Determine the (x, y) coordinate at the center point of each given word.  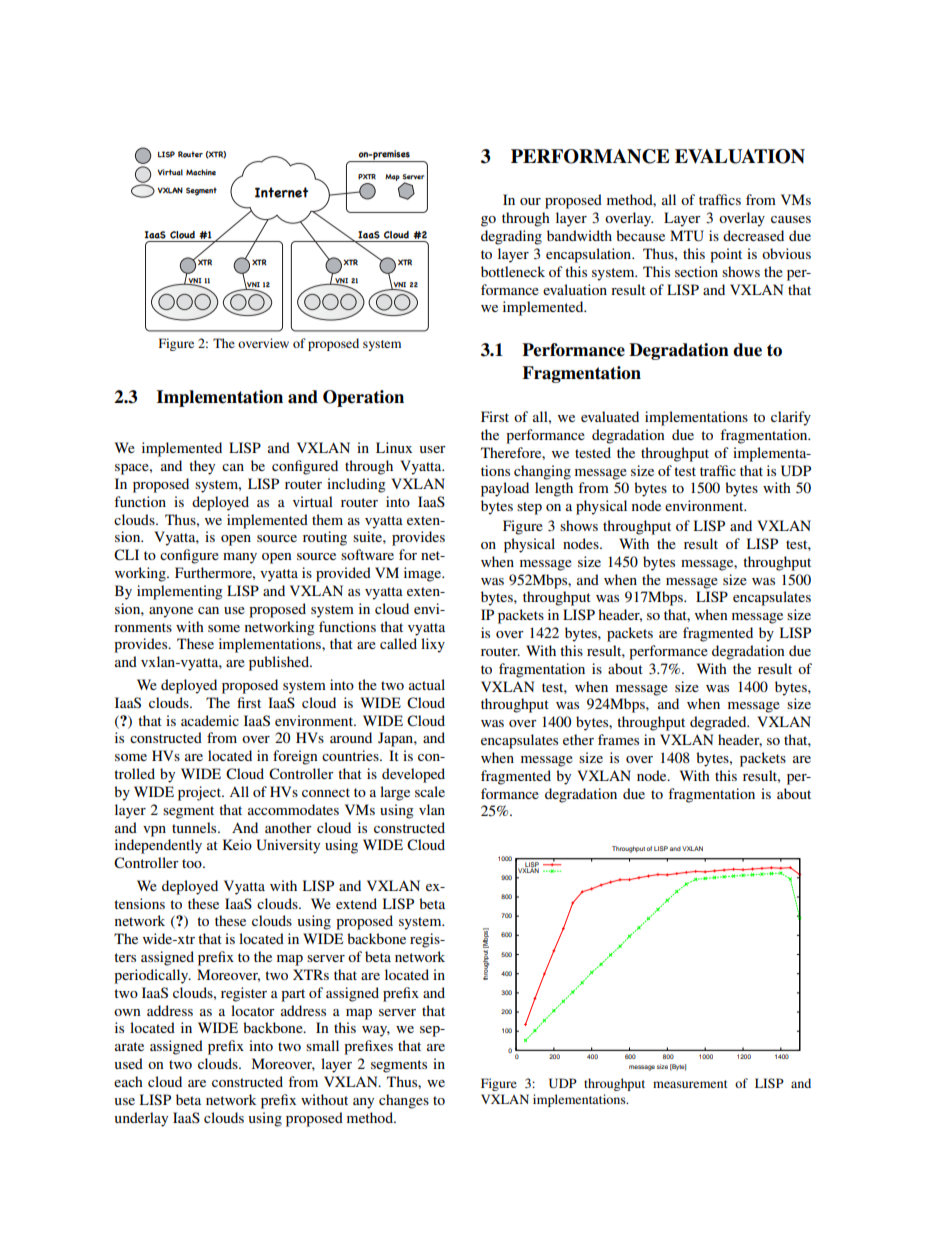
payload (505, 489)
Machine (201, 172)
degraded (719, 723)
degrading (511, 237)
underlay (141, 1119)
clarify (791, 418)
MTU (687, 236)
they (202, 467)
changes (404, 1101)
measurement (690, 1084)
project (200, 793)
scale (430, 791)
